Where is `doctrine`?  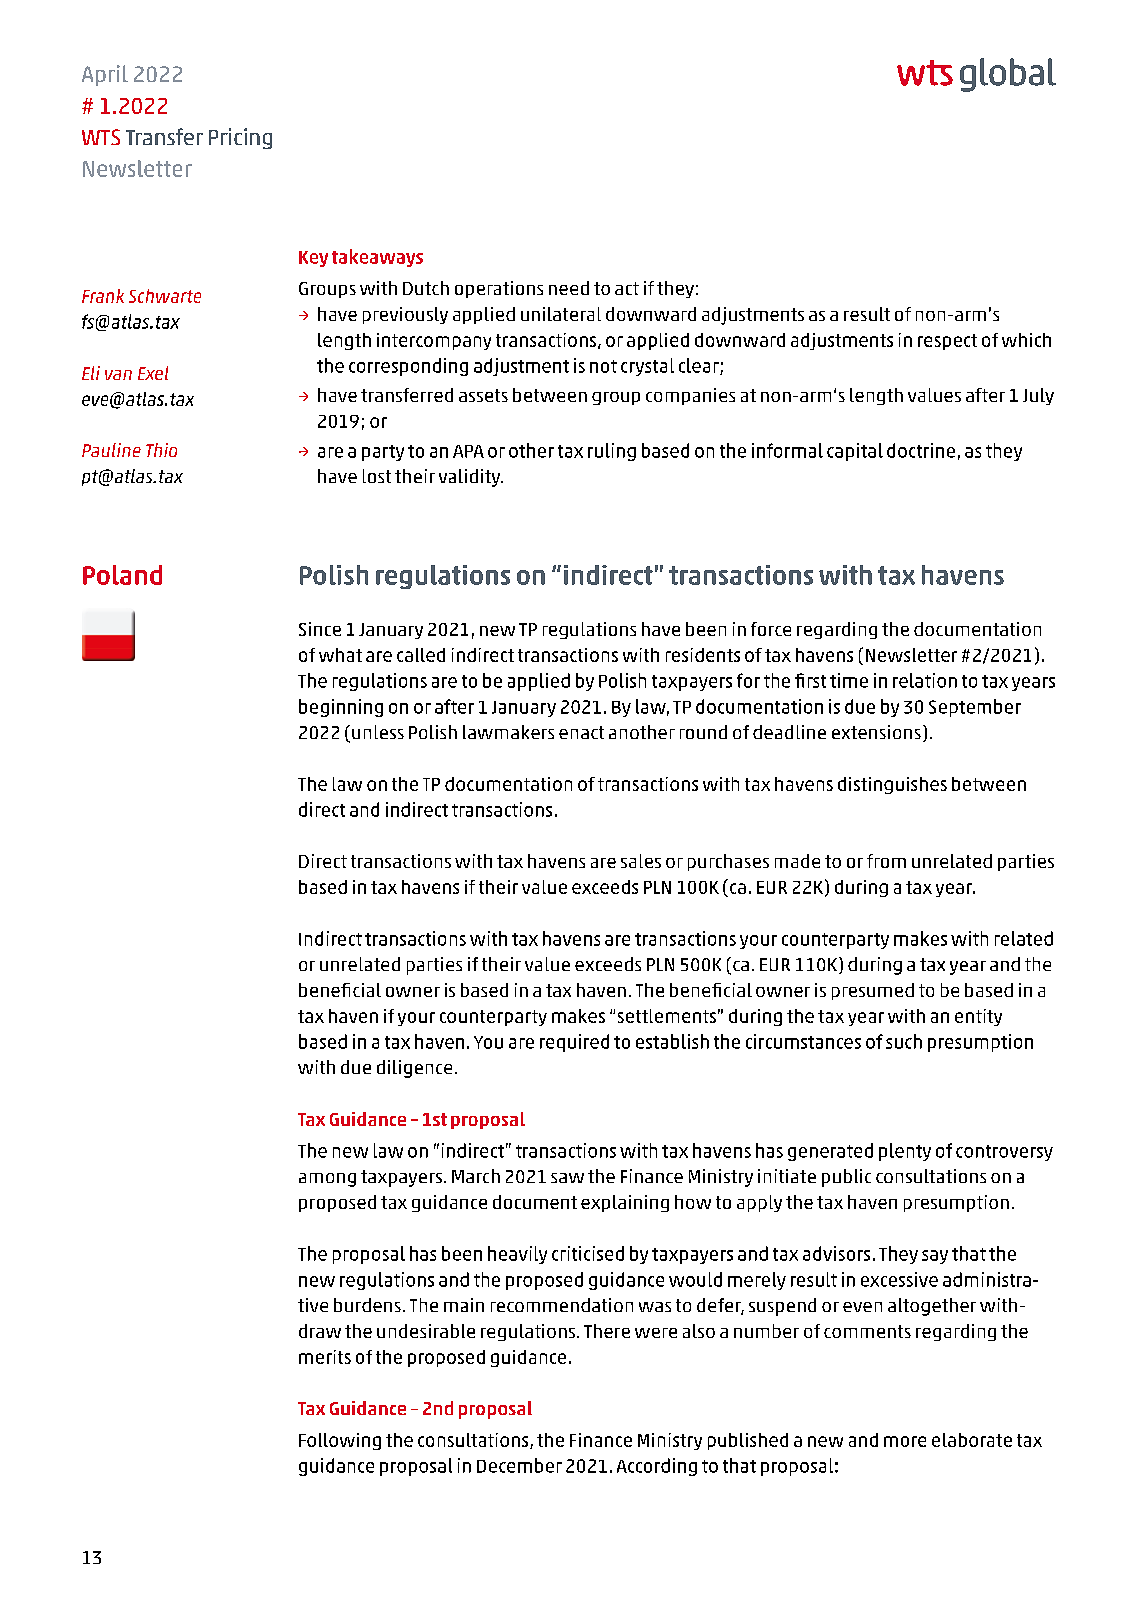
doctrine is located at coordinates (921, 450).
